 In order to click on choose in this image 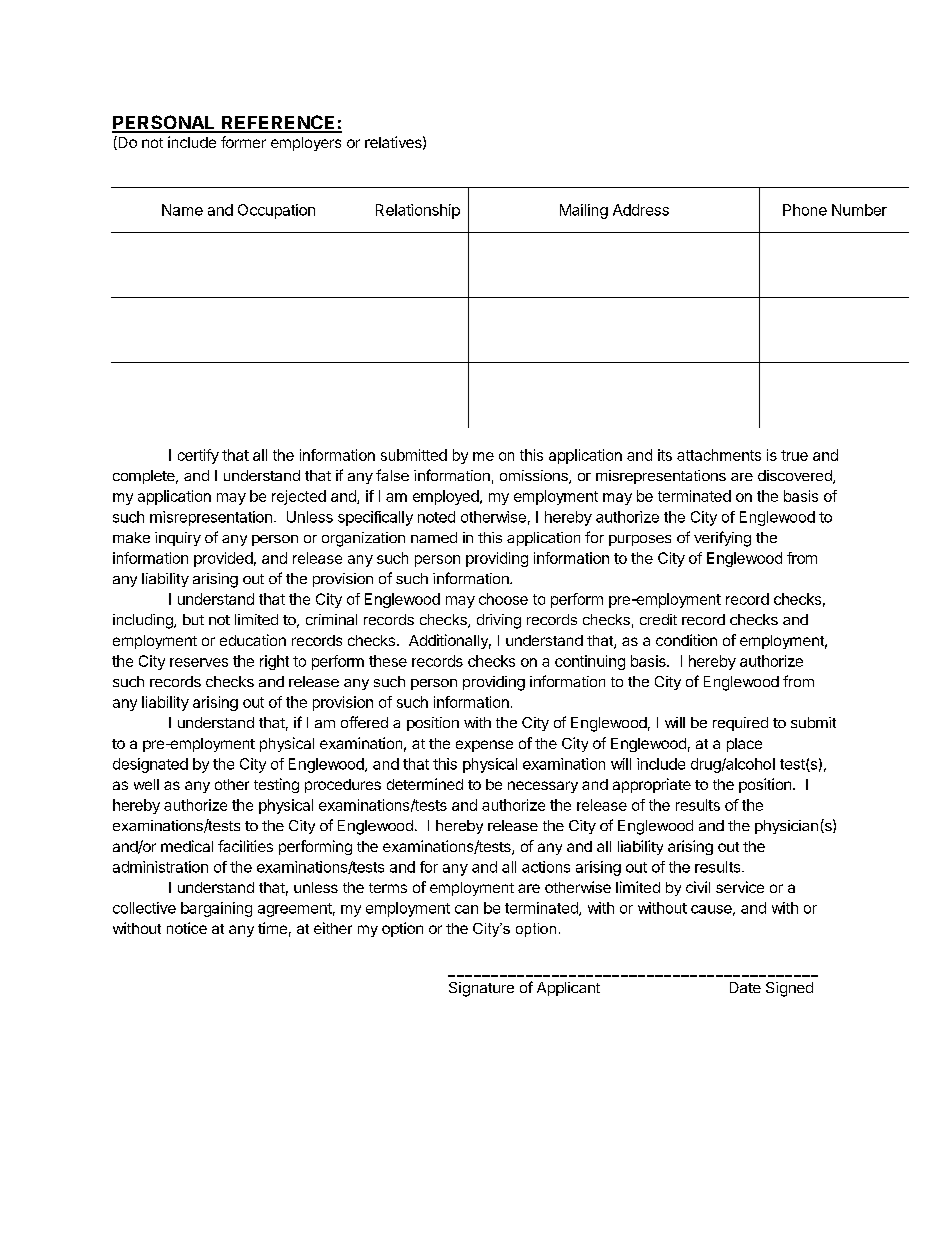, I will do `click(503, 599)`.
